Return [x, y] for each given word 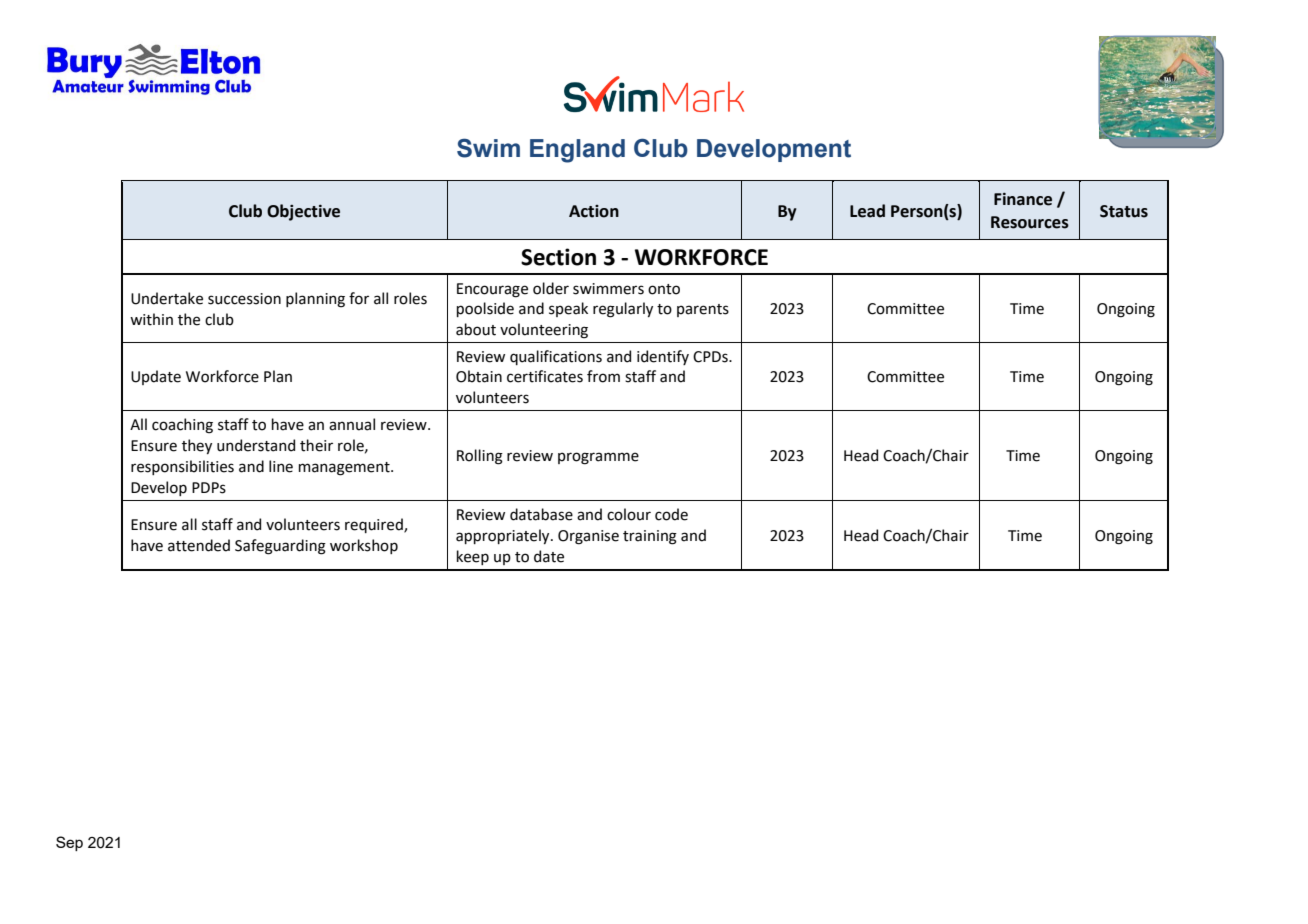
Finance [1023, 199]
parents [703, 310]
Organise [588, 537]
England [577, 151]
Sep [69, 843]
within [151, 319]
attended [199, 545]
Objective [303, 212]
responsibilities [182, 467]
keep [473, 557]
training [650, 537]
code [671, 514]
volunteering [544, 331]
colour [629, 514]
